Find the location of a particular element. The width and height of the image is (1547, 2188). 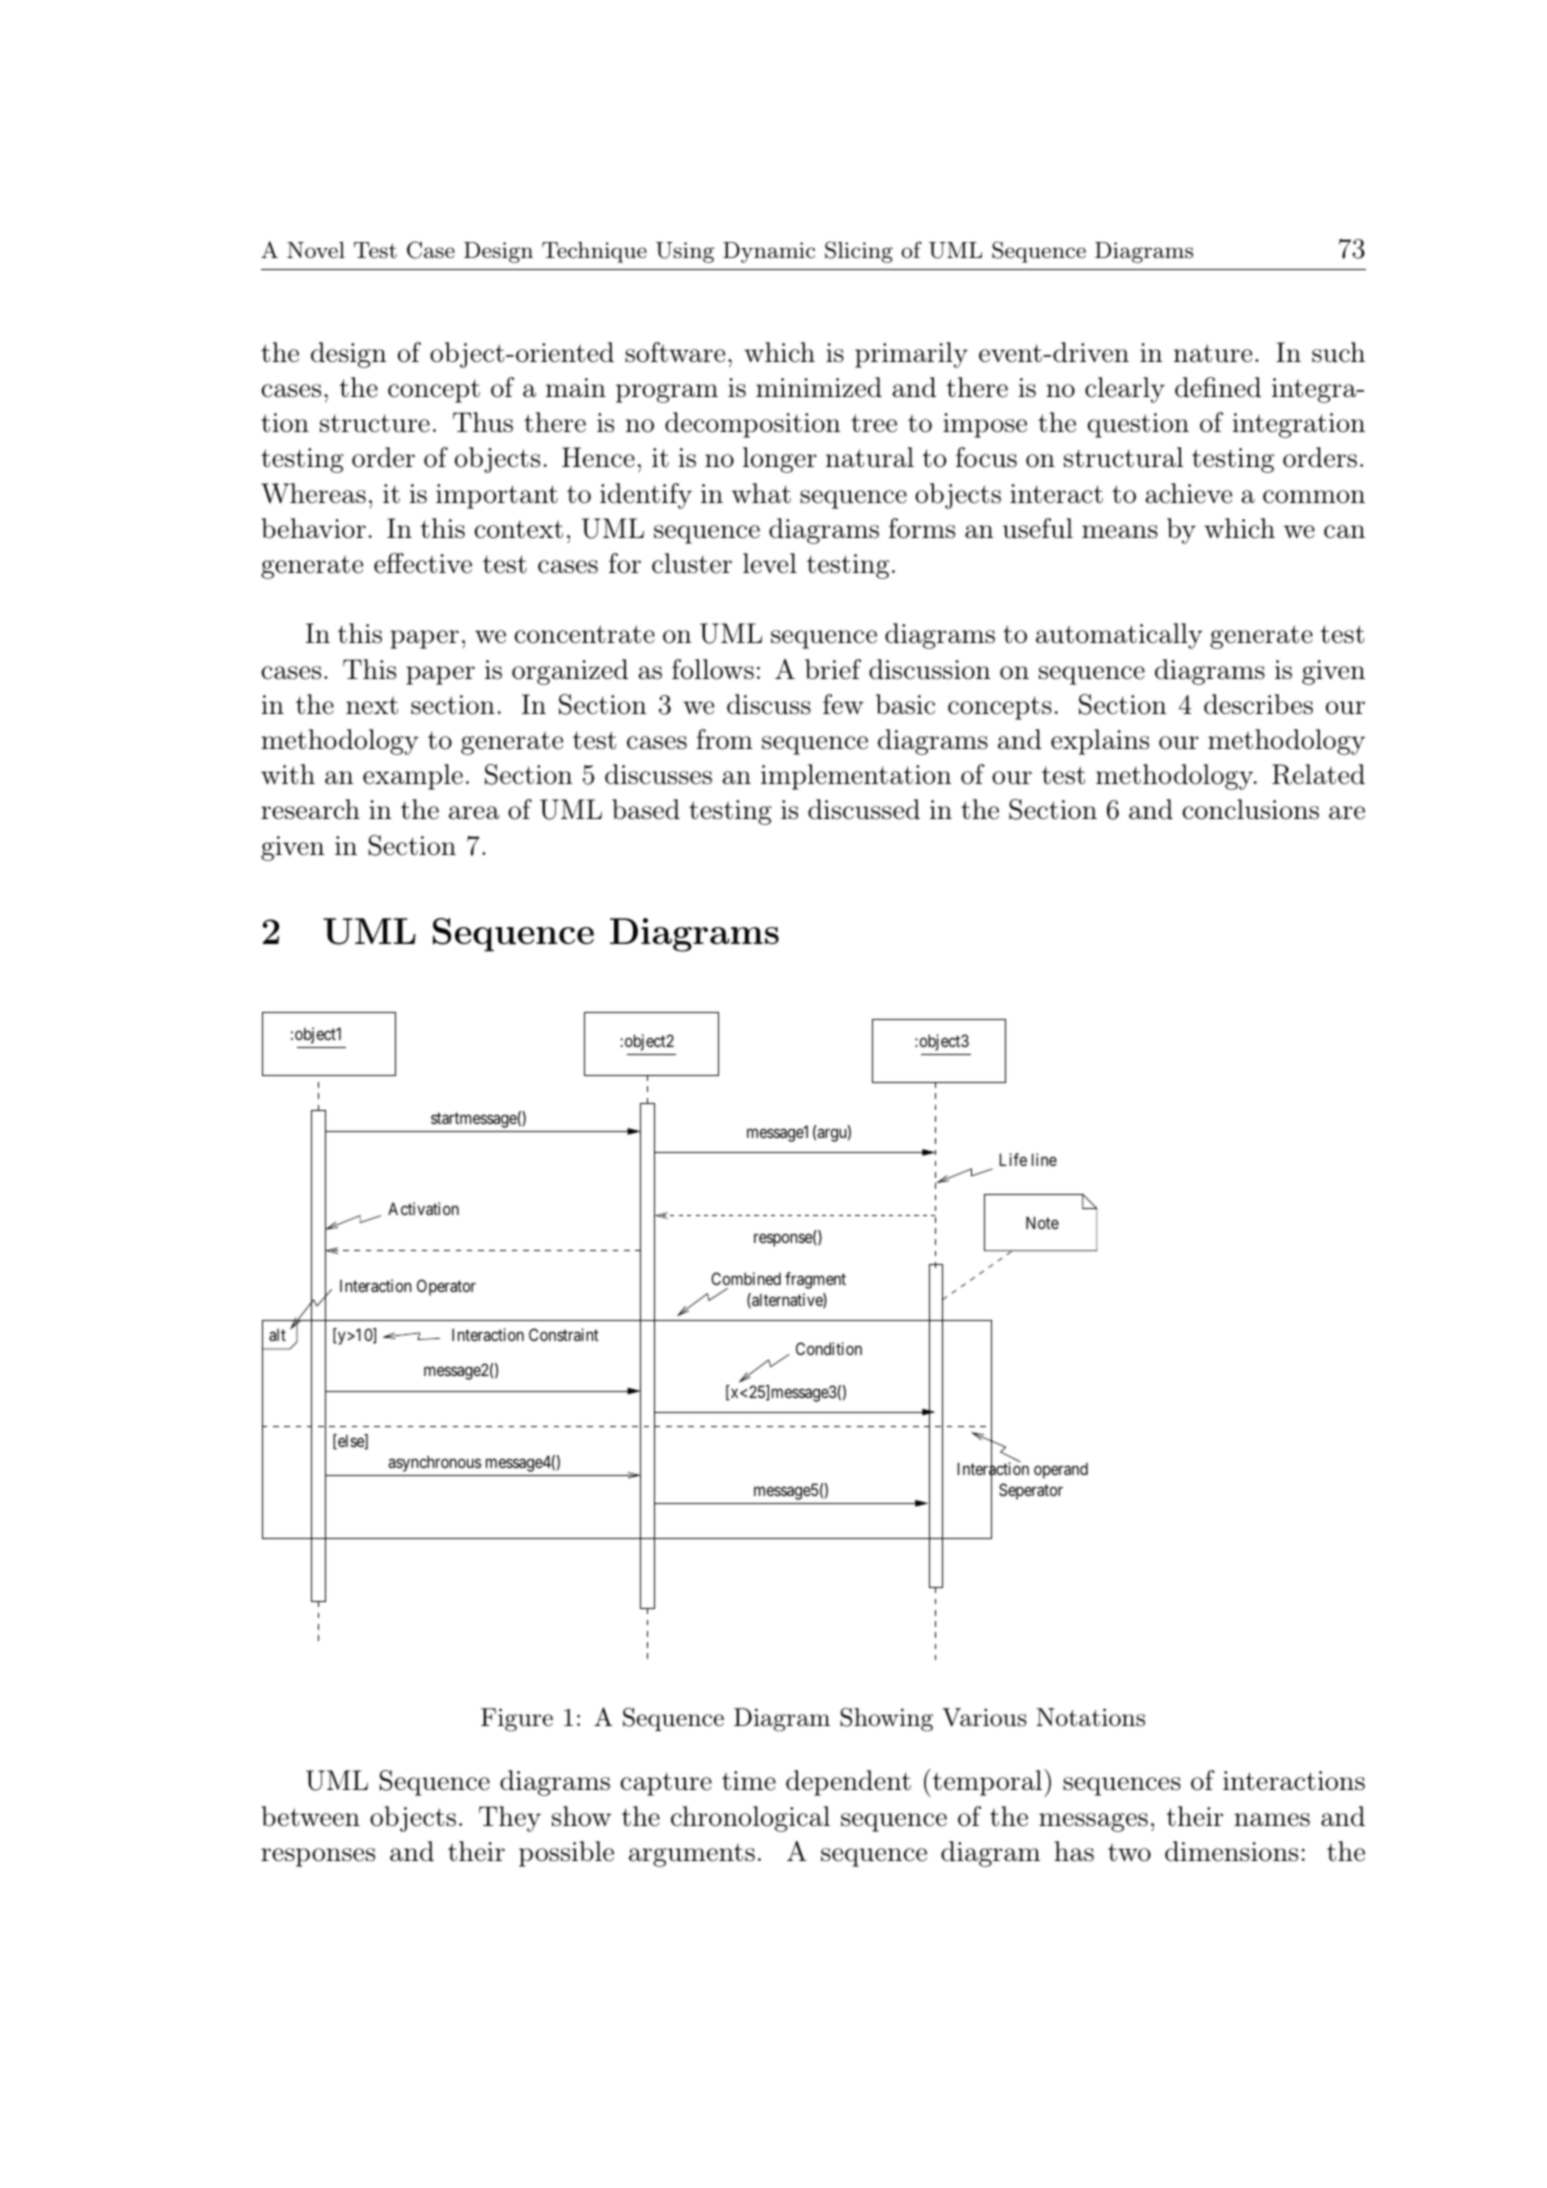

line is located at coordinates (1044, 1159).
